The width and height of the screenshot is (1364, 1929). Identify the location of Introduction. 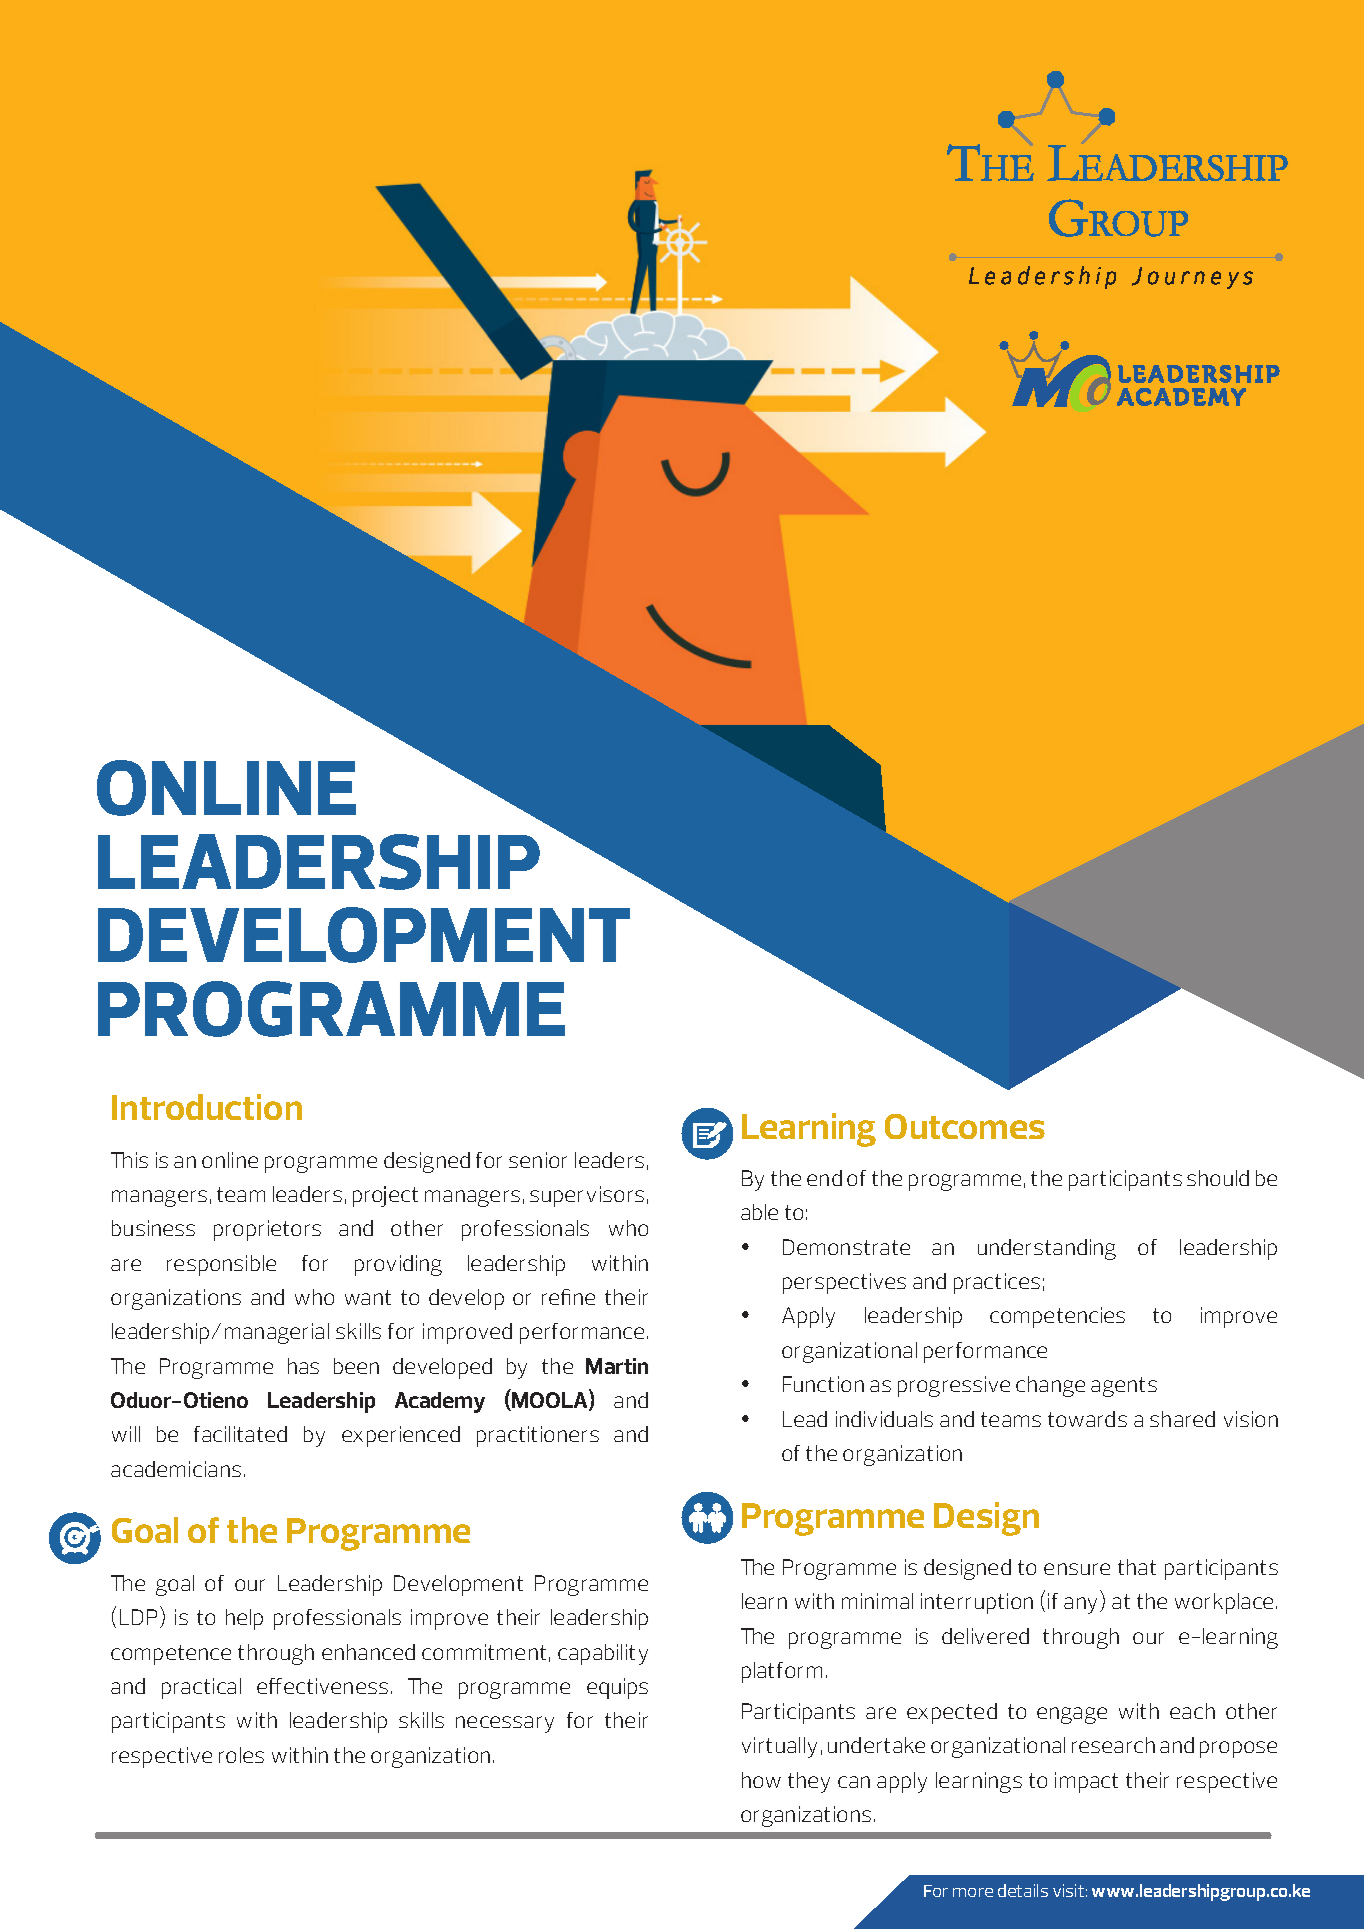
(207, 1107).
